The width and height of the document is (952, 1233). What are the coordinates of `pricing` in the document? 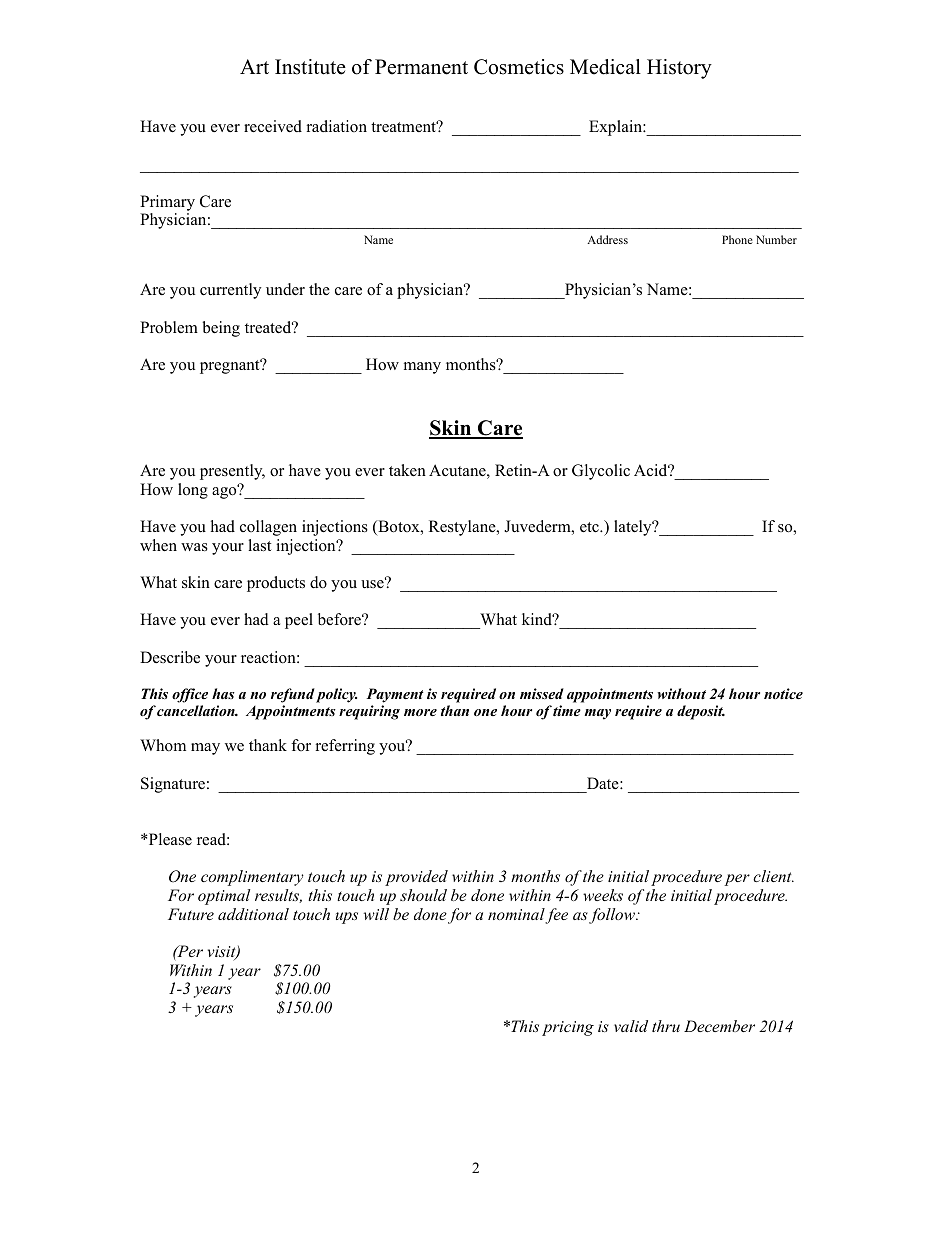 It's located at (568, 1028).
